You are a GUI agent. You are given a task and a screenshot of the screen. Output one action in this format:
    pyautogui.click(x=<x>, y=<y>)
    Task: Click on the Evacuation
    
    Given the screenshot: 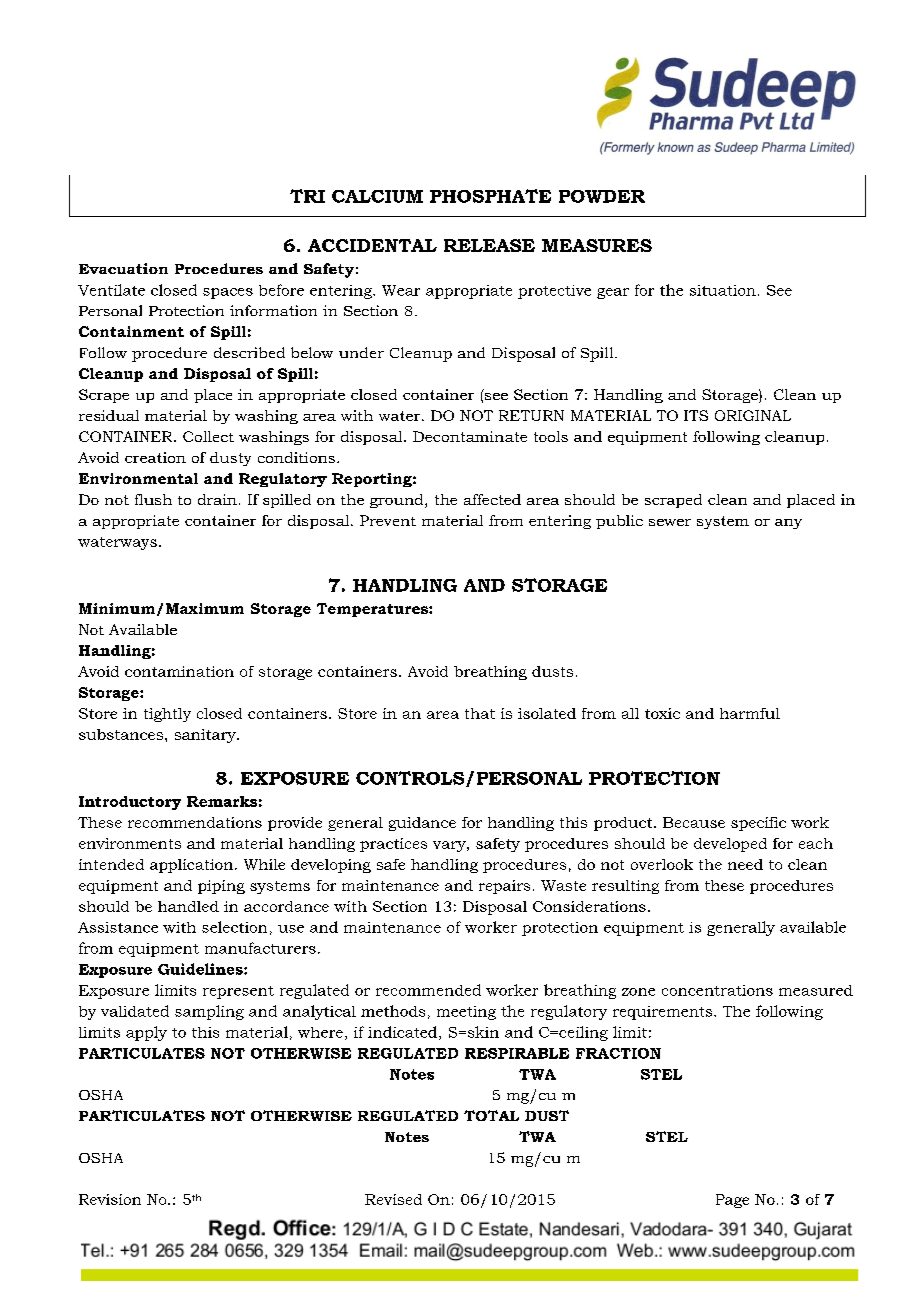 What is the action you would take?
    pyautogui.click(x=123, y=268)
